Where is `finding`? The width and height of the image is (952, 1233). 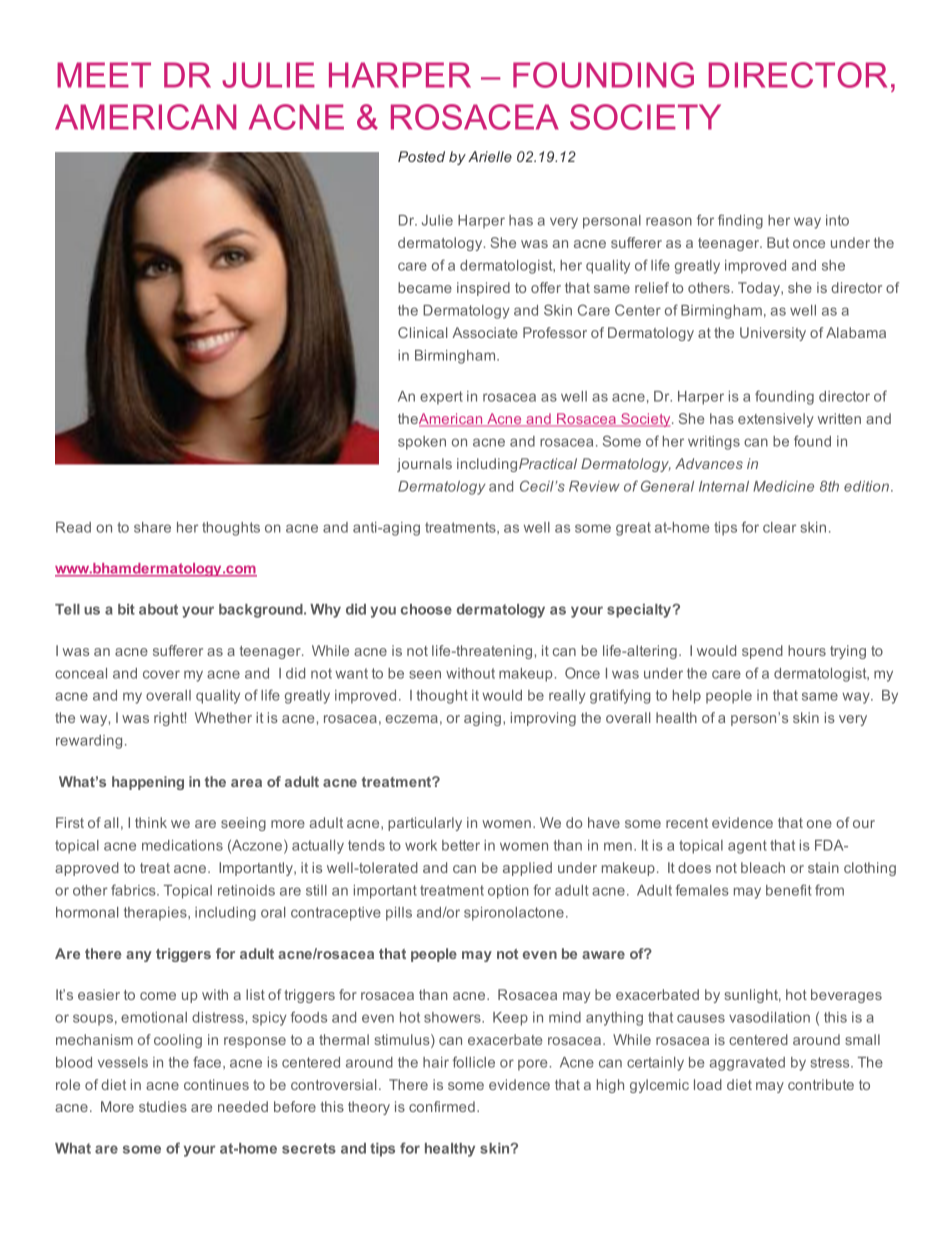 finding is located at coordinates (740, 221).
